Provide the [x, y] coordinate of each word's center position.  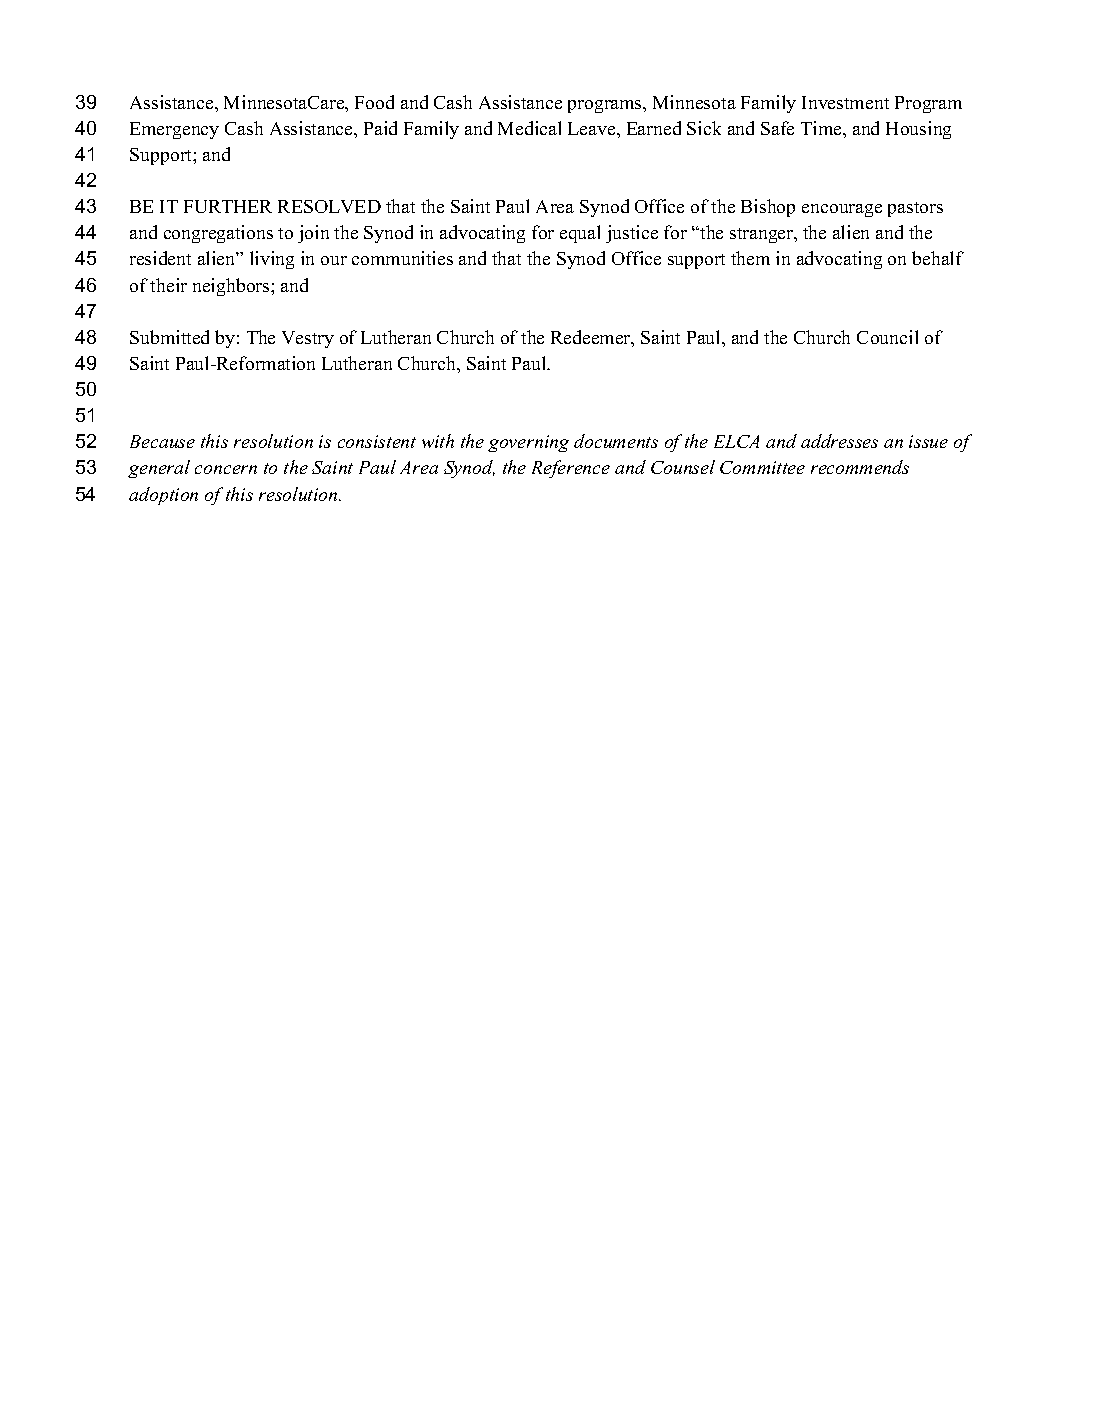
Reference [571, 469]
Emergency [174, 130]
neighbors [232, 287]
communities [402, 258]
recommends [860, 467]
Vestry [308, 339]
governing [528, 443]
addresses [839, 441]
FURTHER [228, 206]
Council [887, 337]
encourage [842, 210]
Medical [529, 128]
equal [580, 234]
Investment [845, 102]
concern [226, 469]
